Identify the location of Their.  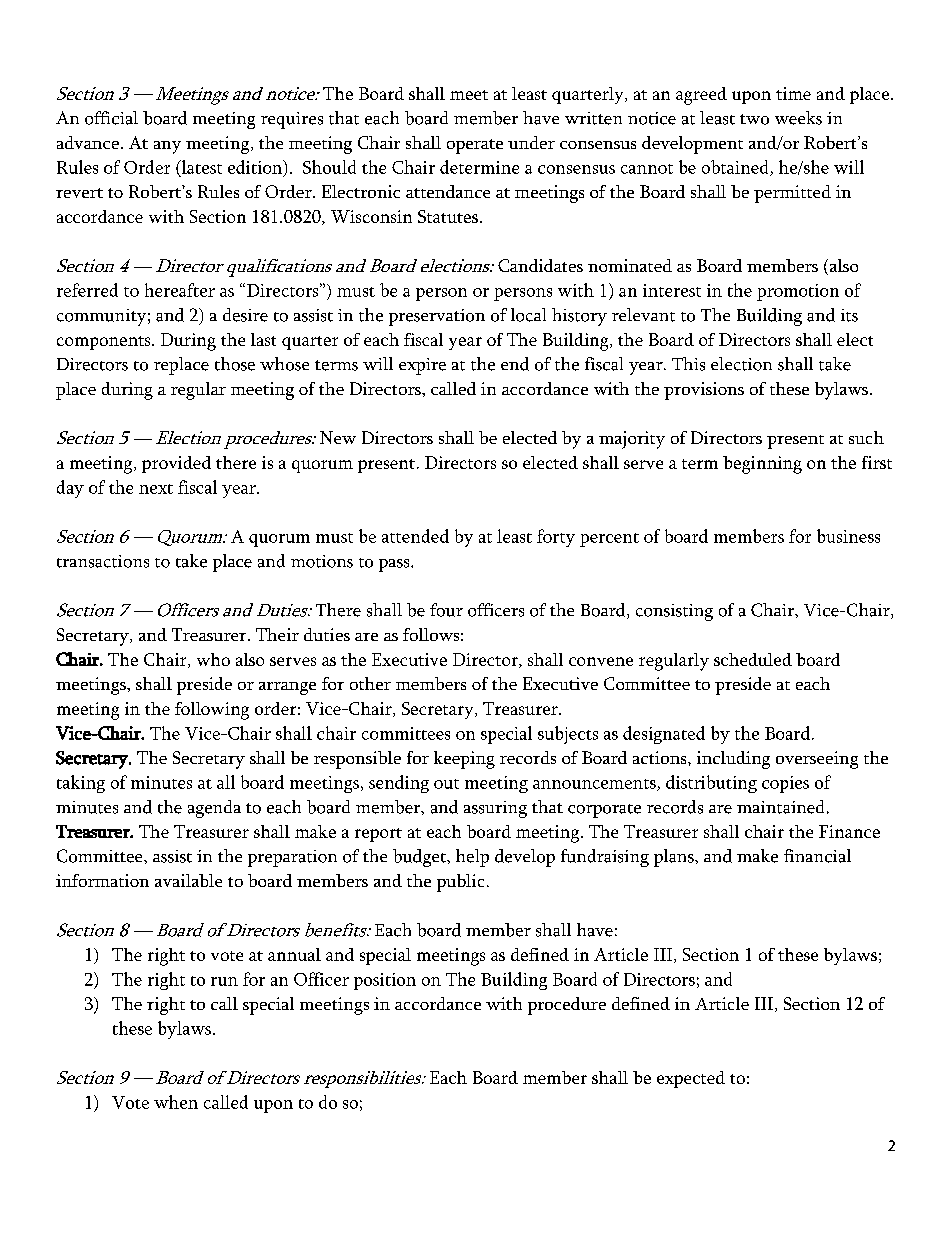
(277, 634).
